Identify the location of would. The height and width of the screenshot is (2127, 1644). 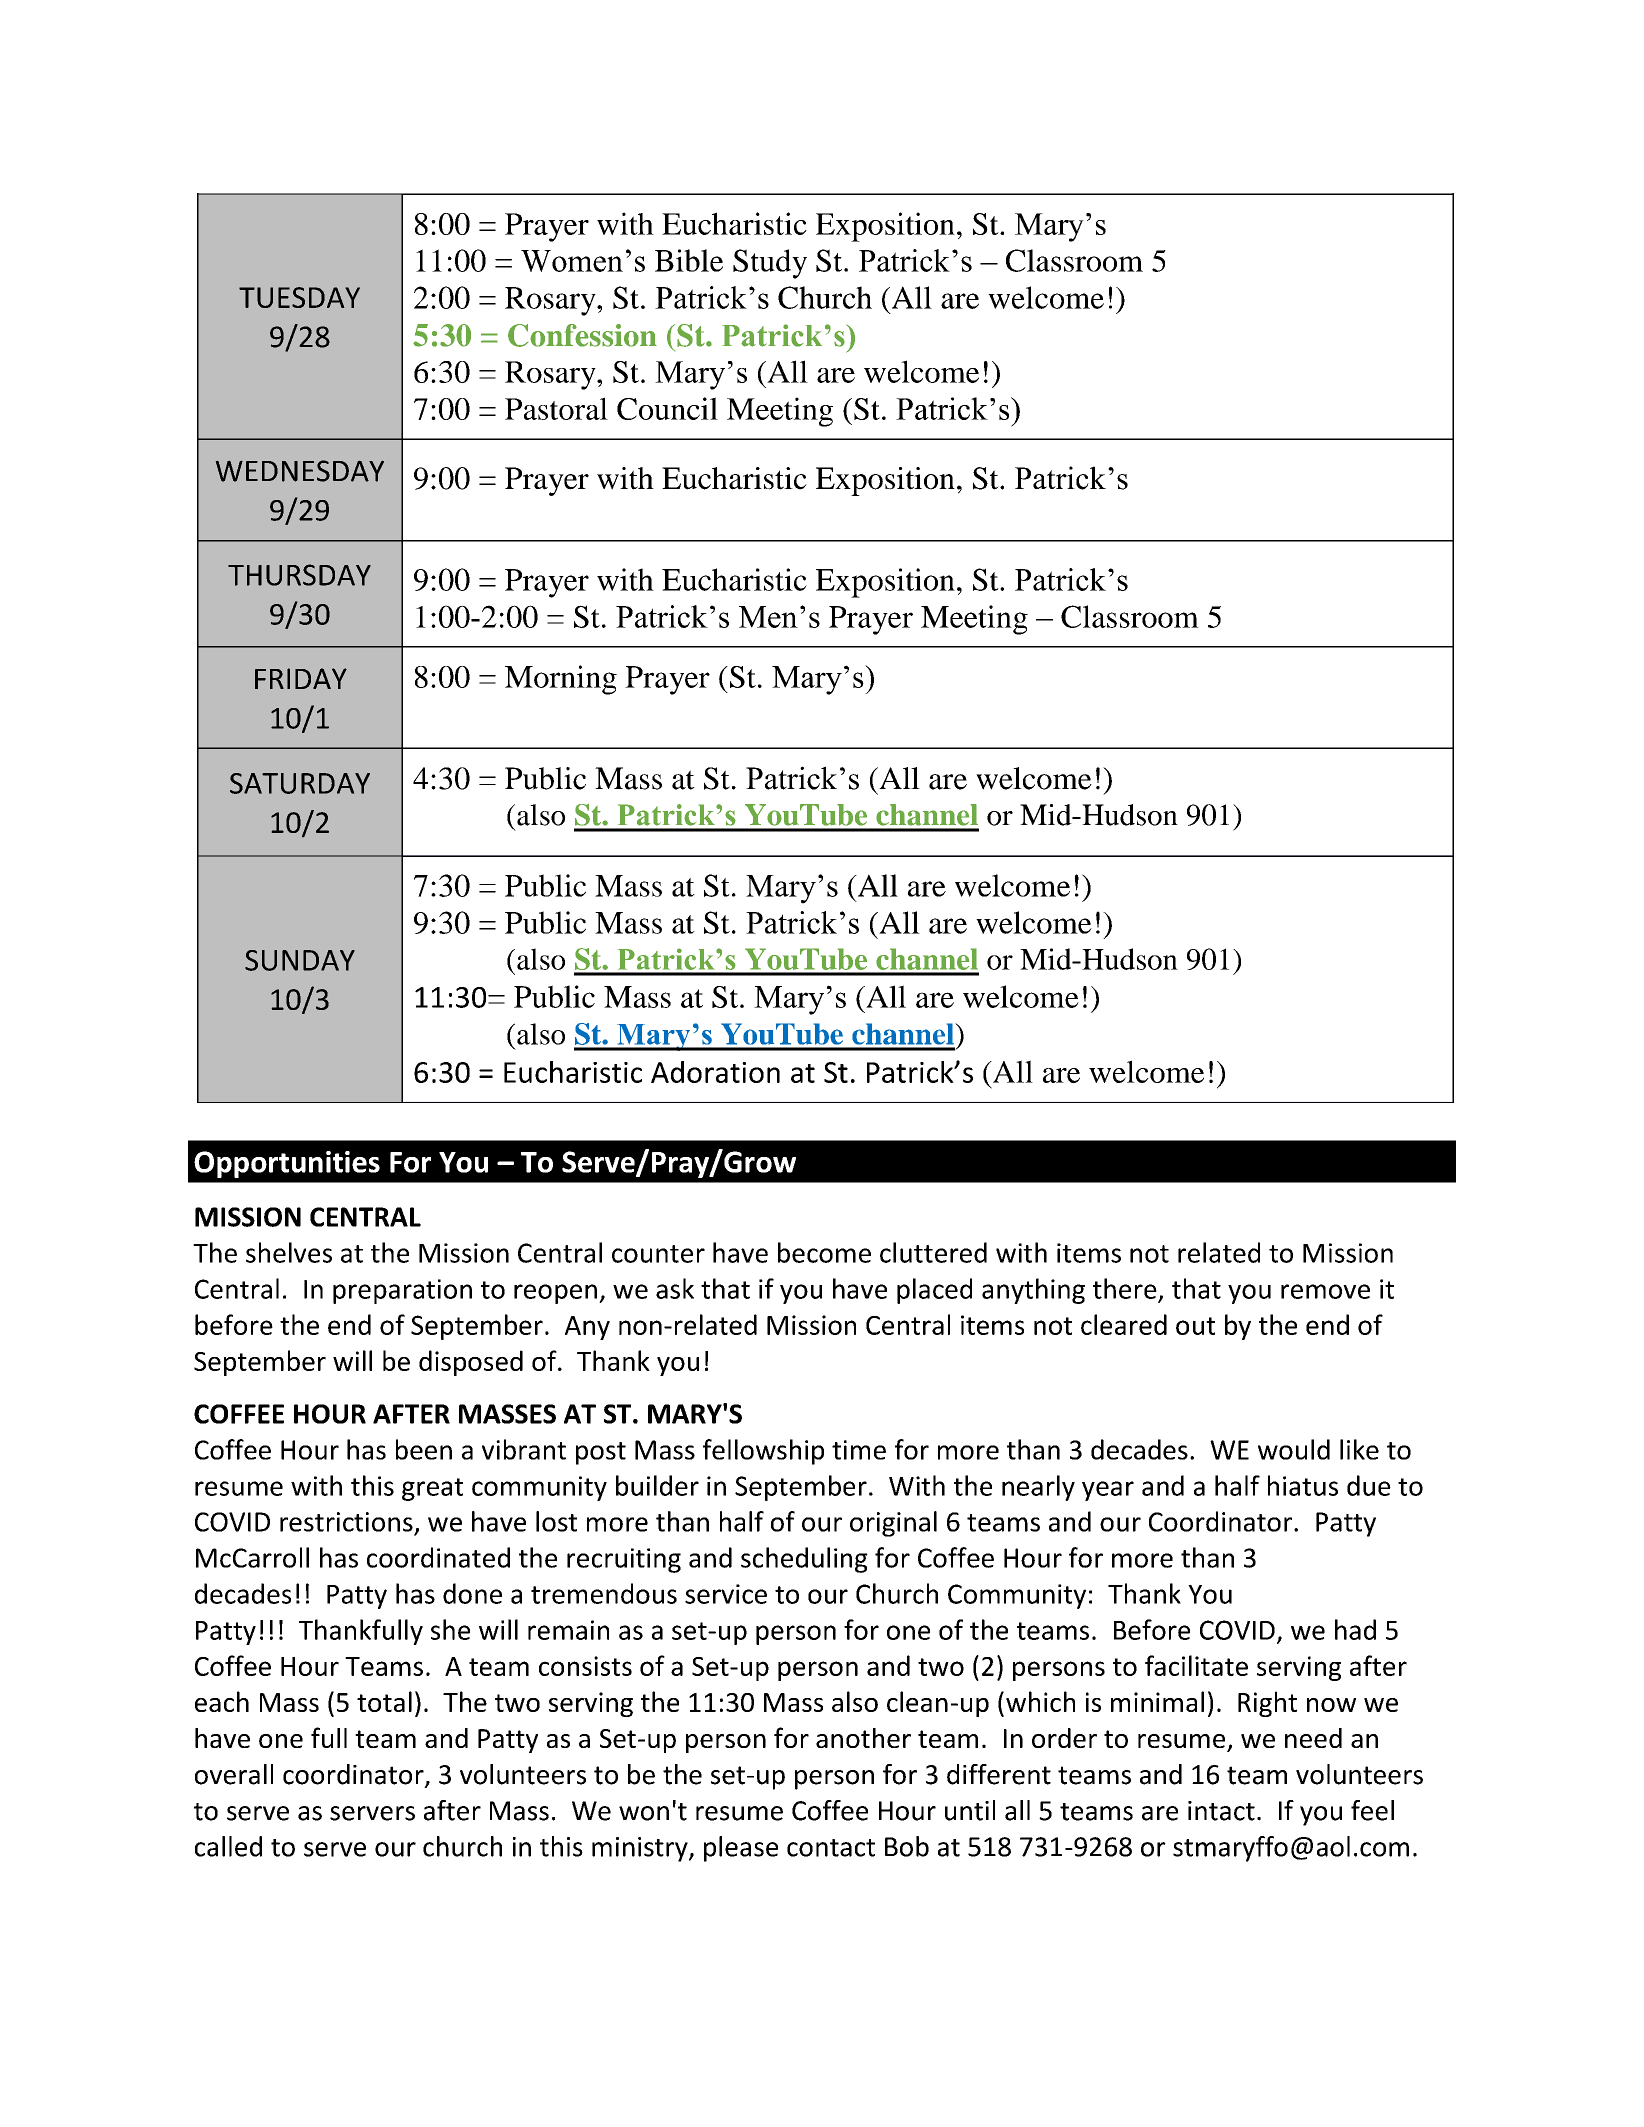
(1294, 1449).
